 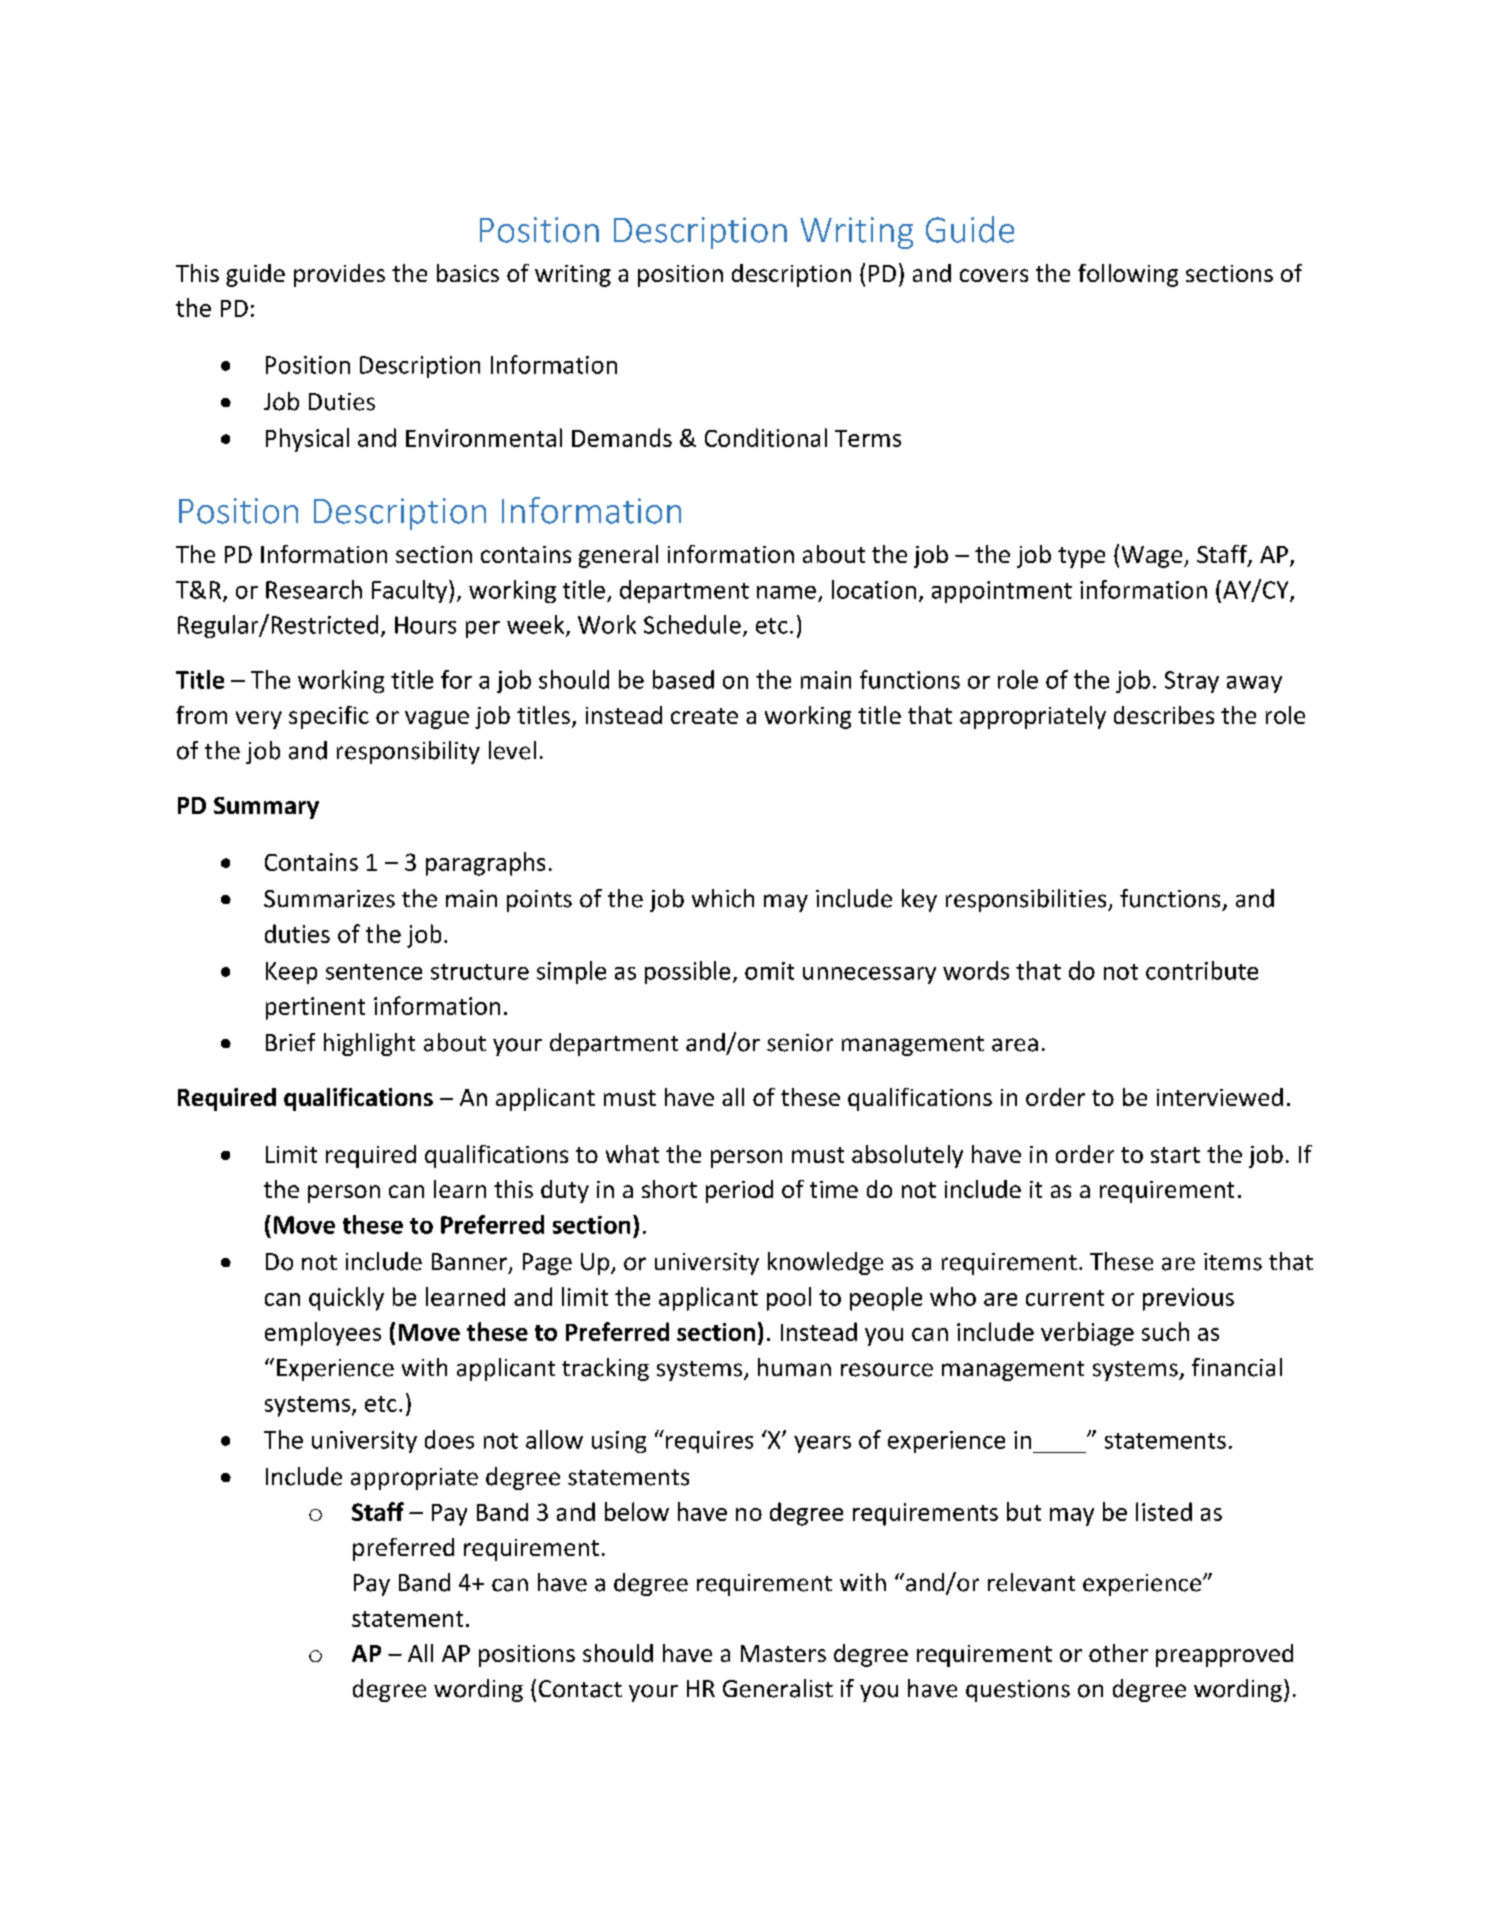 What do you see at coordinates (739, 1191) in the screenshot?
I see `period` at bounding box center [739, 1191].
